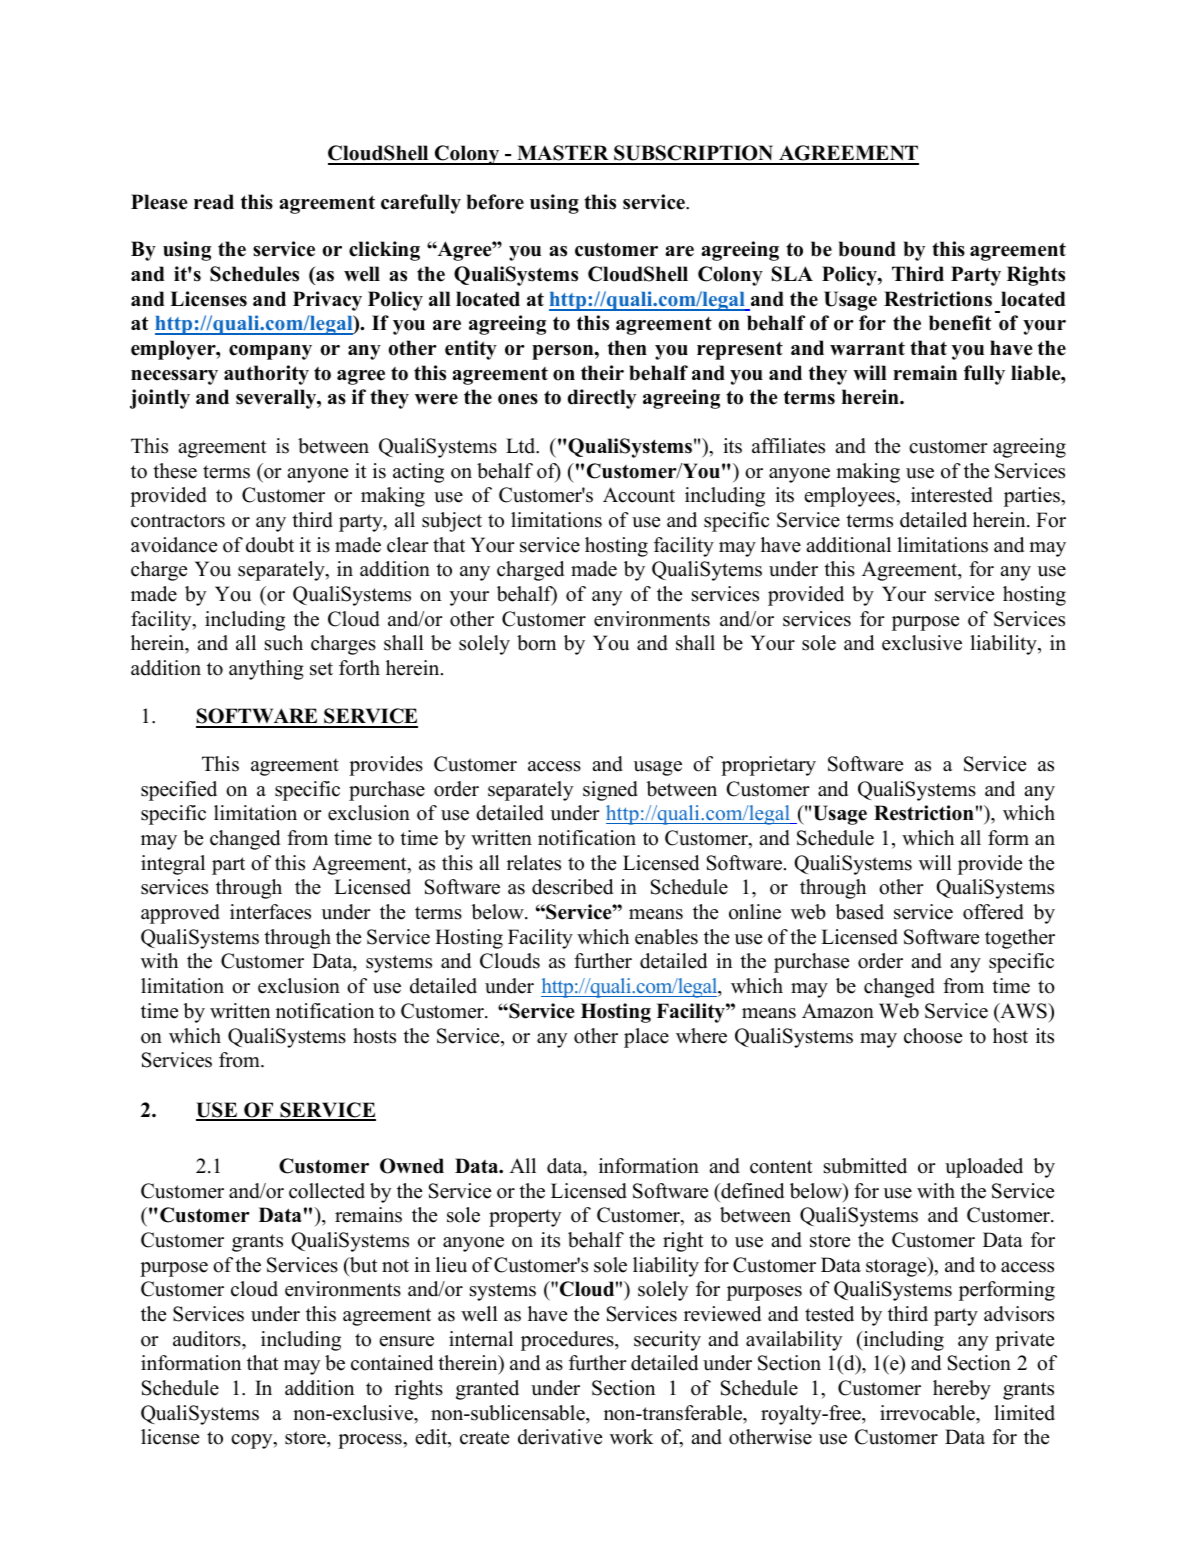  Describe the element at coordinates (284, 643) in the screenshot. I see `such` at that location.
